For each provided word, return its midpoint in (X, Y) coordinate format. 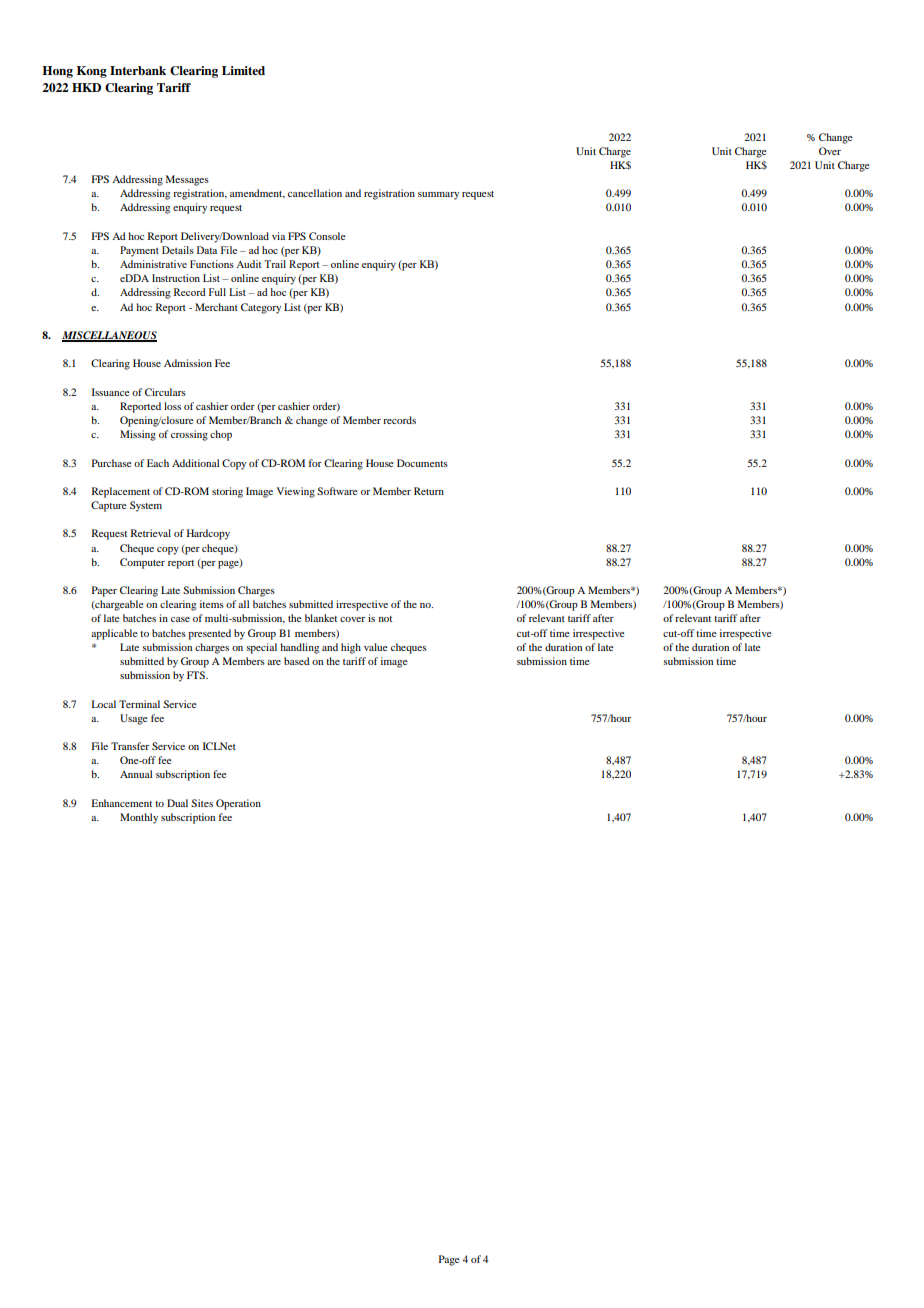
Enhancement (122, 803)
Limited (243, 70)
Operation (238, 804)
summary (438, 196)
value (376, 647)
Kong (92, 72)
